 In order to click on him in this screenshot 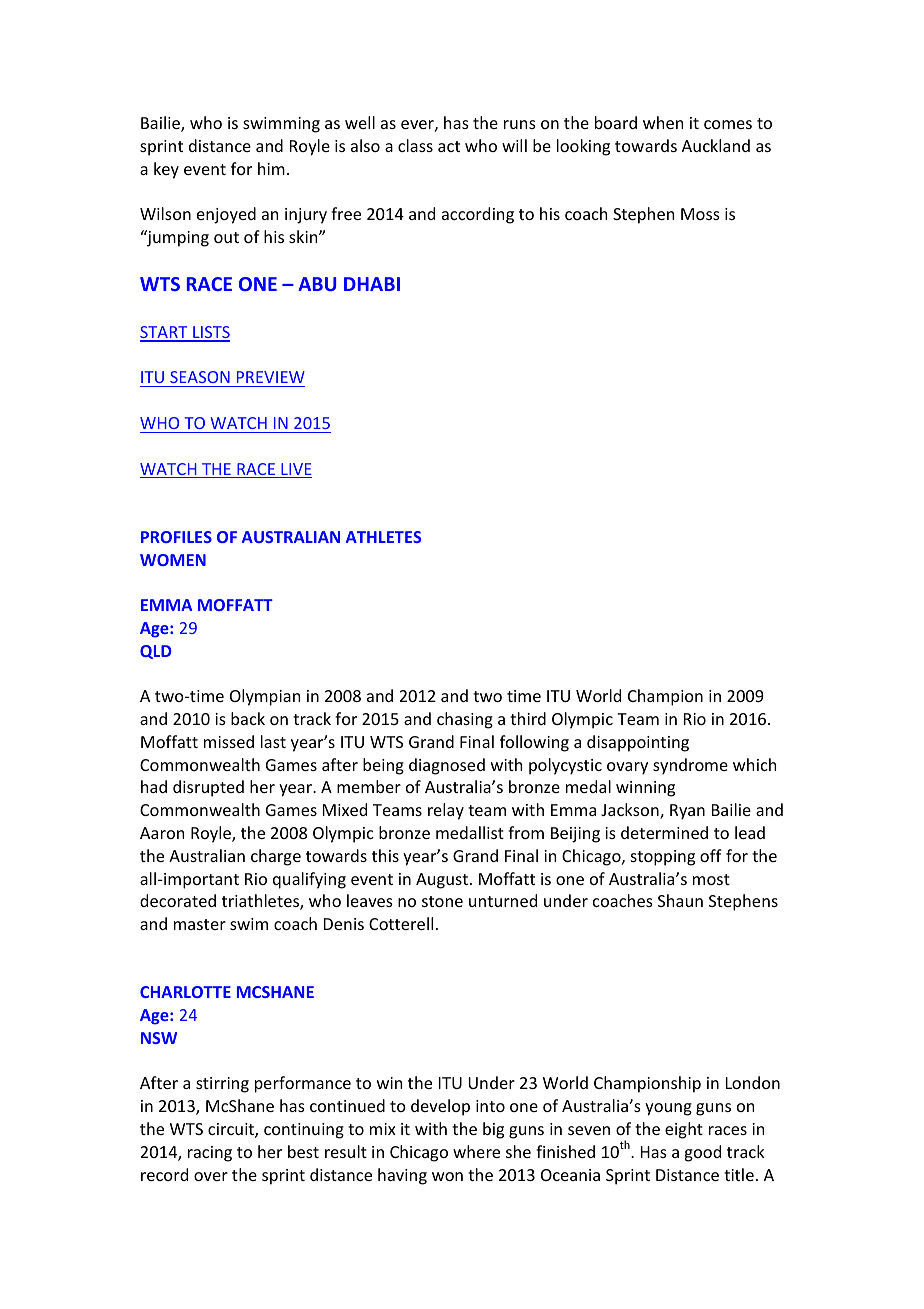, I will do `click(271, 168)`.
